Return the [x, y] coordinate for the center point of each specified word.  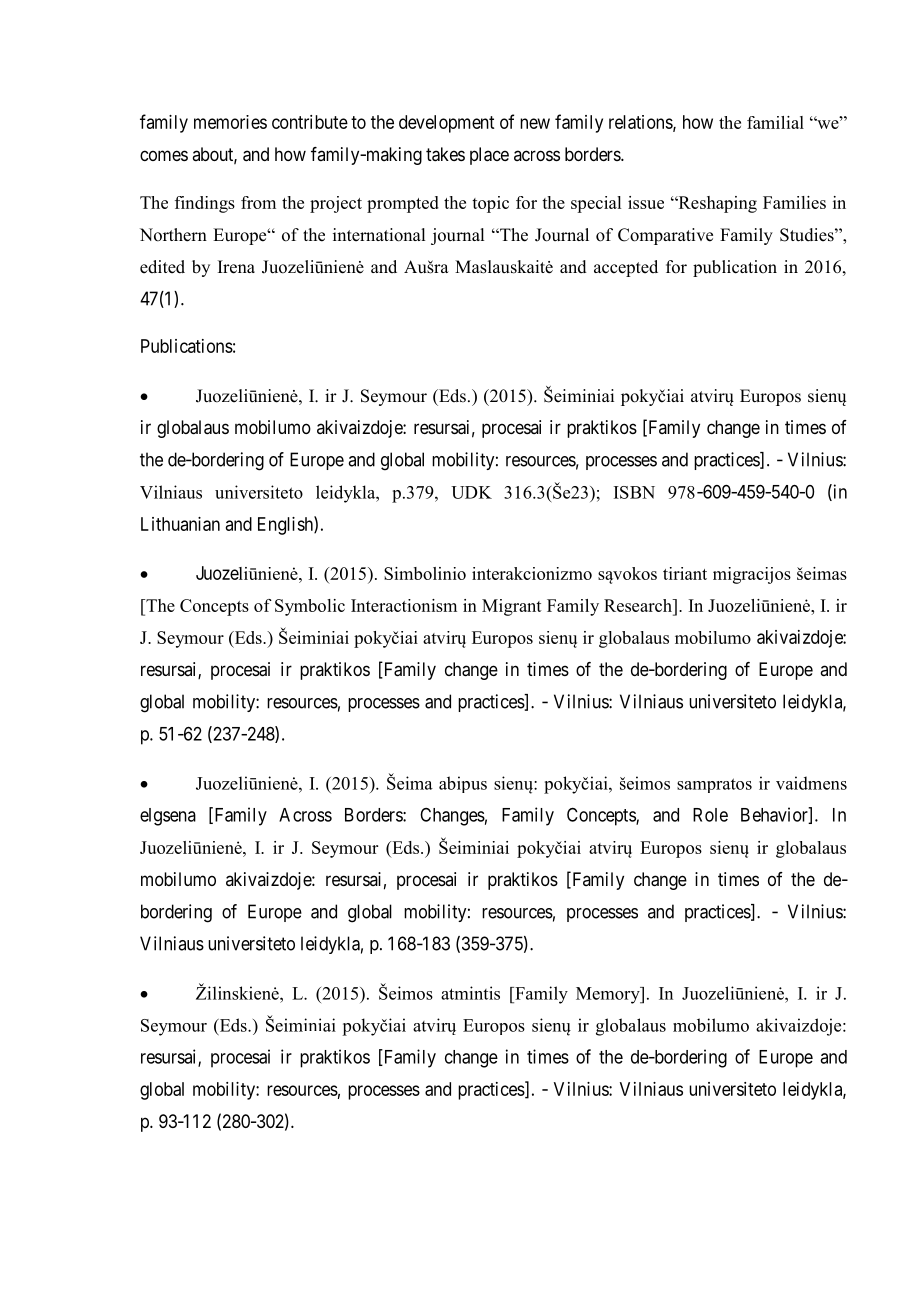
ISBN [634, 492]
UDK [471, 492]
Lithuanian [180, 524]
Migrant [512, 607]
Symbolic [310, 607]
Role [710, 815]
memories [230, 122]
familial [775, 122]
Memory [609, 995]
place [489, 156]
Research [639, 605]
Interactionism [404, 605]
